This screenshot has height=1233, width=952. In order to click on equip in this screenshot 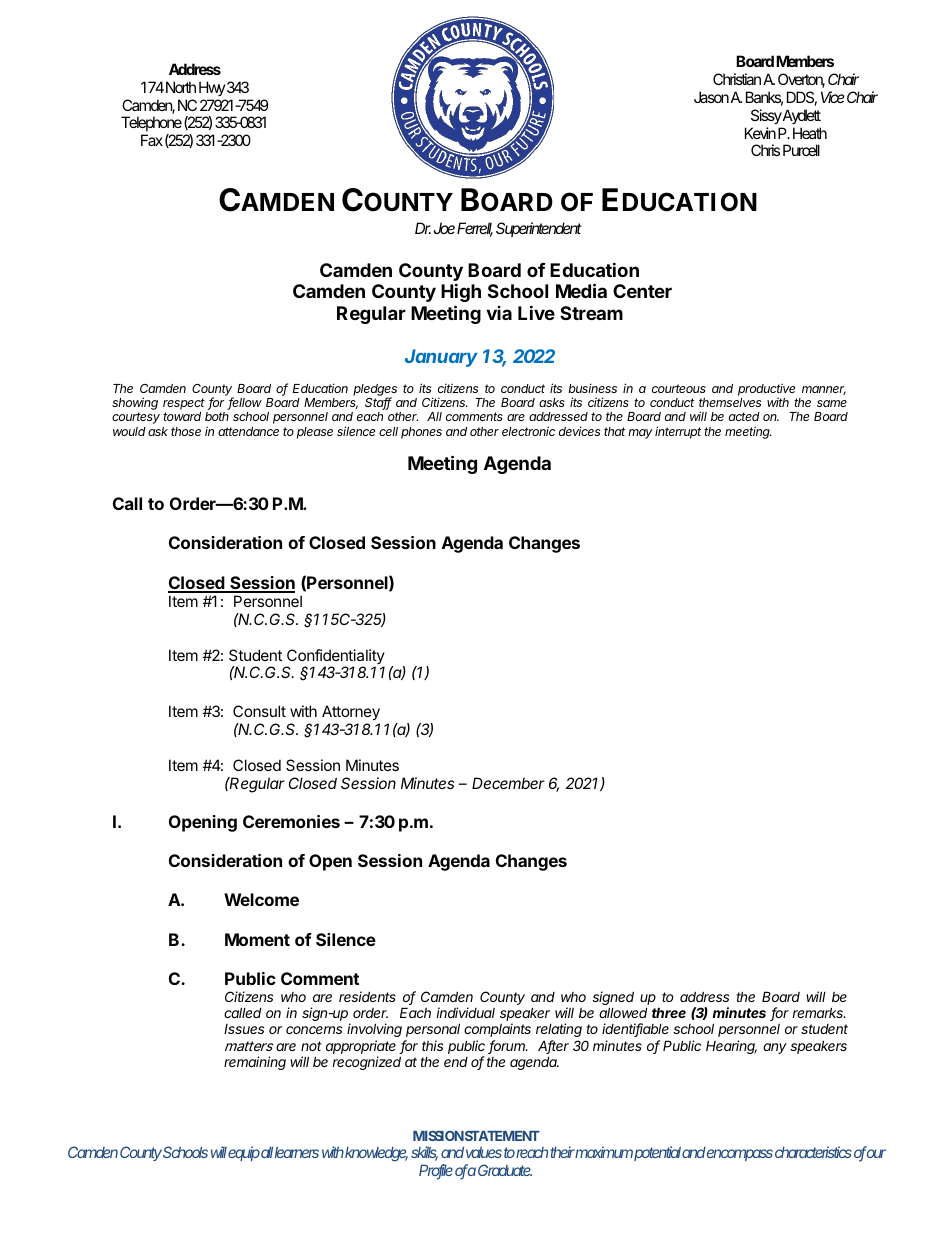, I will do `click(244, 1153)`.
